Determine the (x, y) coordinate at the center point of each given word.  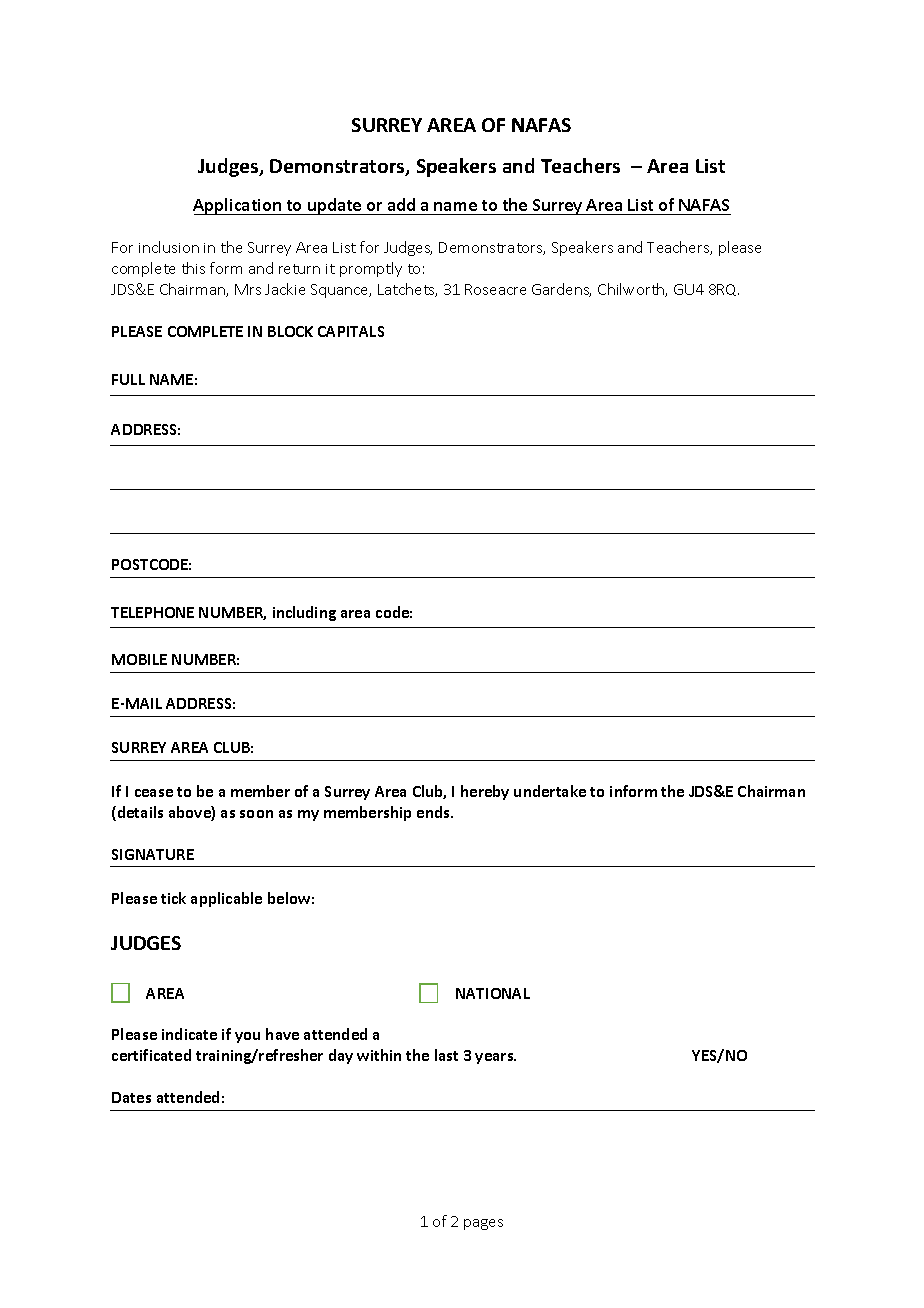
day (341, 1056)
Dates (131, 1097)
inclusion (169, 247)
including (304, 613)
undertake (550, 791)
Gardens (561, 290)
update (335, 206)
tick (173, 898)
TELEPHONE (152, 612)
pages (483, 1224)
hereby (485, 792)
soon (256, 814)
